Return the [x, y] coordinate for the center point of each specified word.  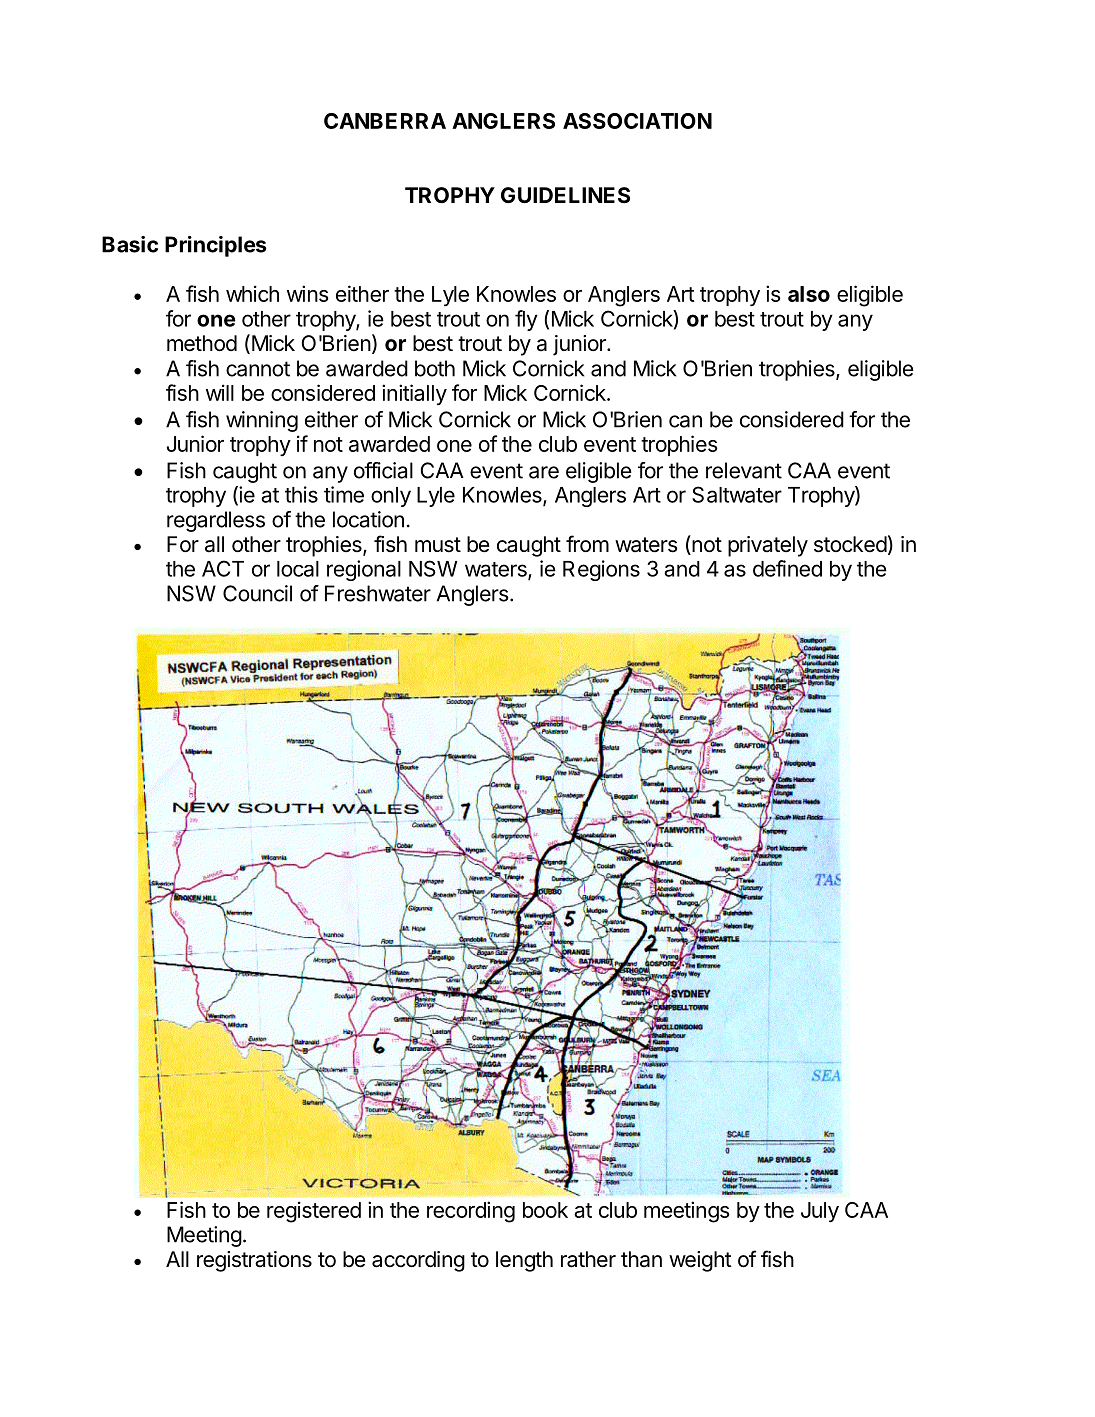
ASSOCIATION [637, 121]
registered [314, 1212]
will [220, 392]
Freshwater [378, 593]
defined [787, 568]
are [544, 472]
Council [257, 593]
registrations [254, 1261]
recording [471, 1212]
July [820, 1212]
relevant [744, 470]
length [524, 1261]
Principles [215, 246]
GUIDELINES [565, 195]
